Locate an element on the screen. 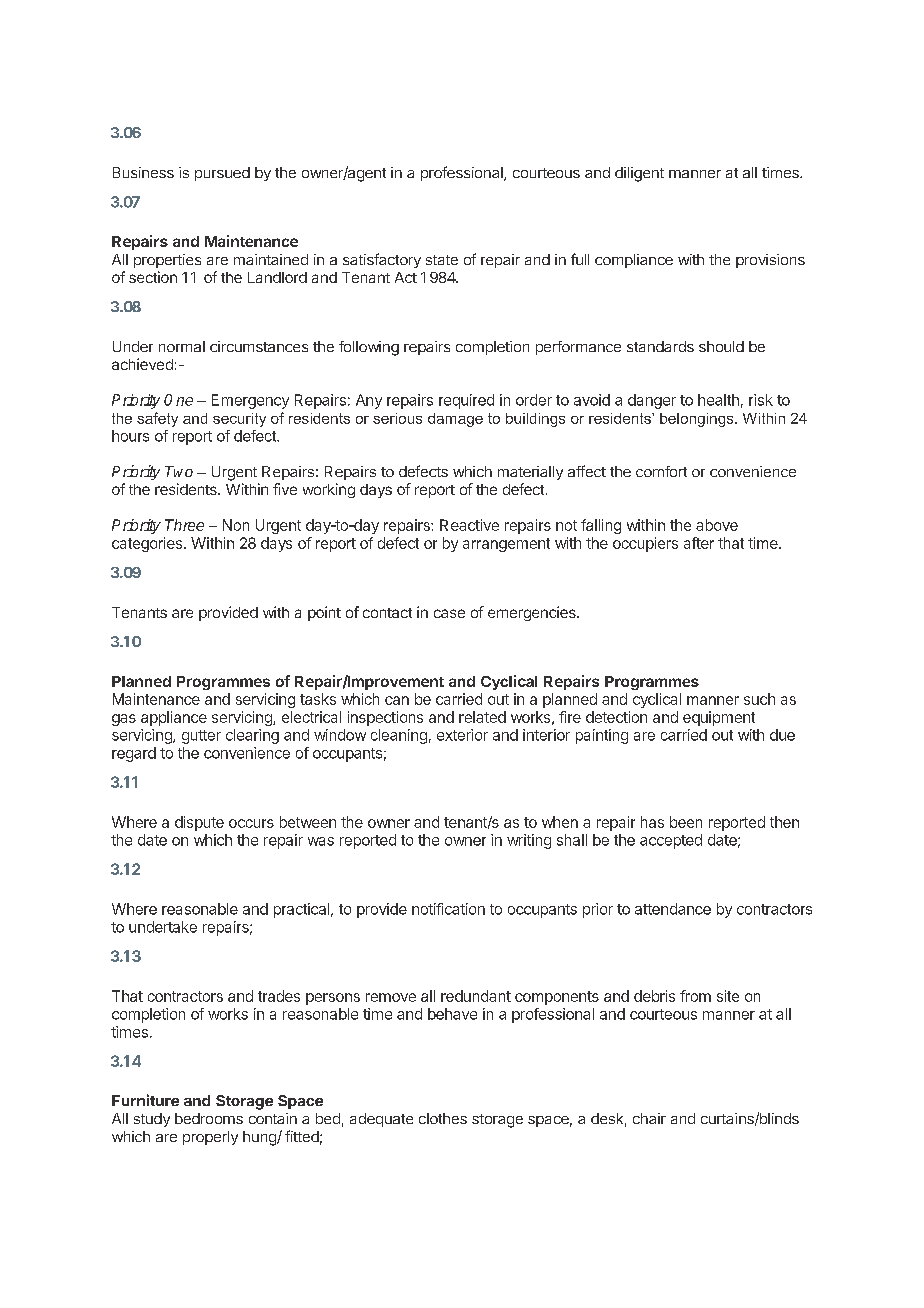  trades is located at coordinates (279, 996).
